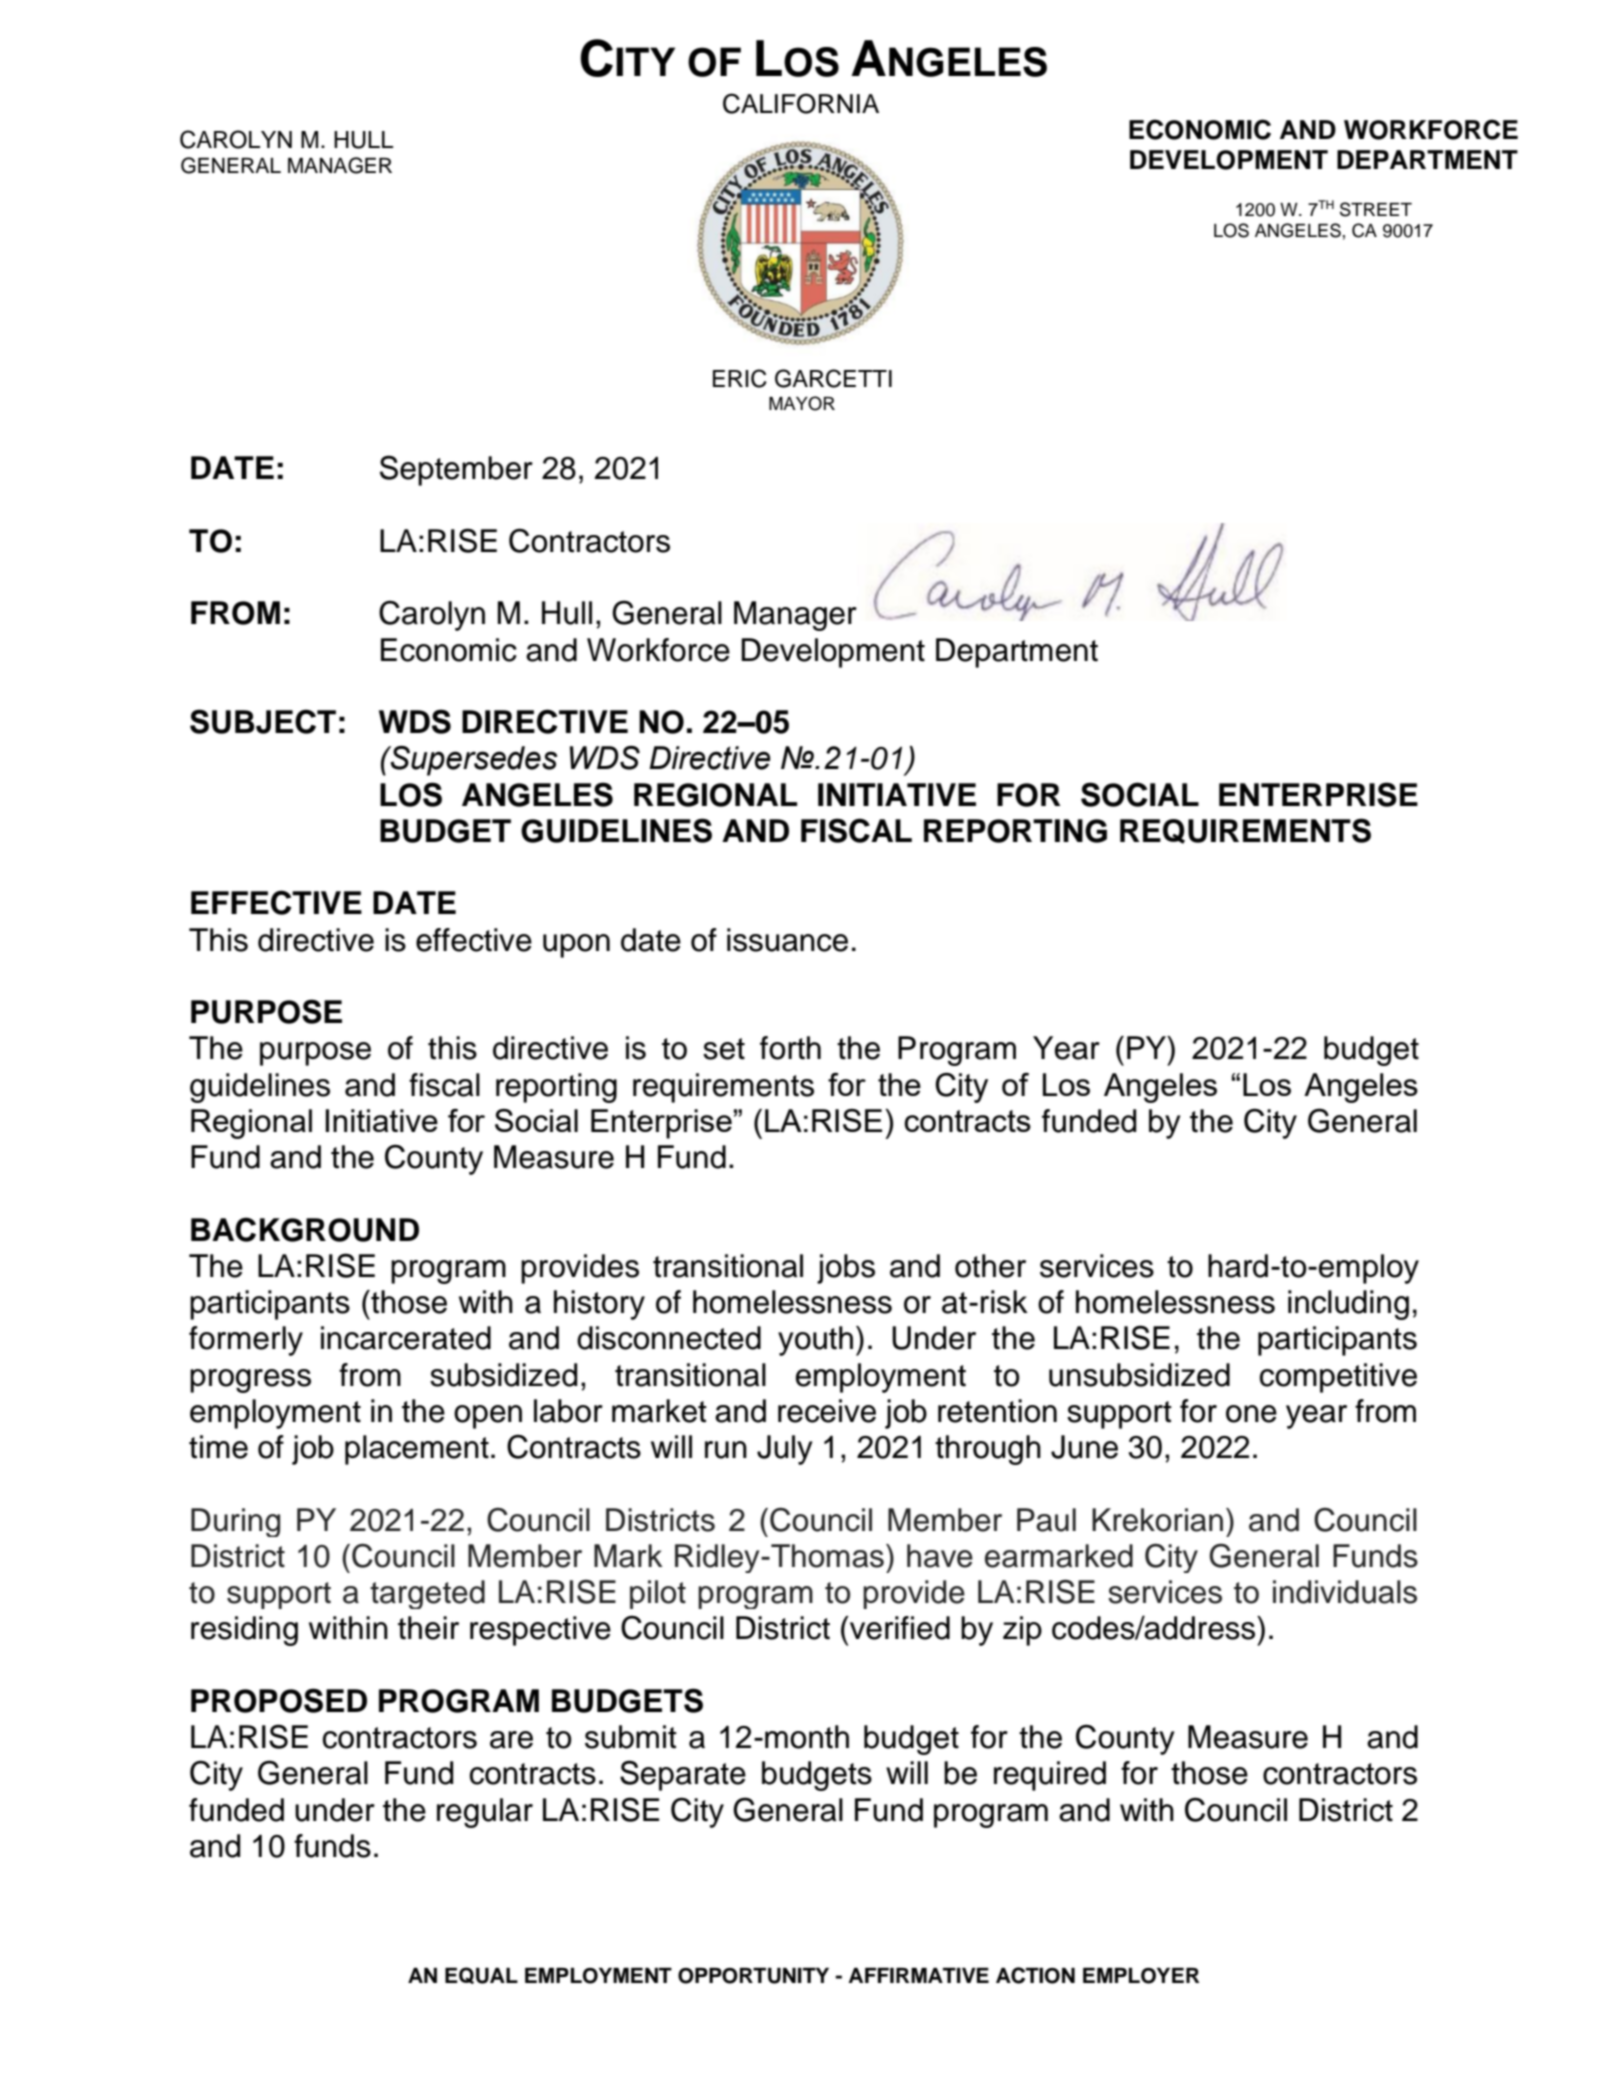  Describe the element at coordinates (456, 470) in the page. I see `September` at that location.
